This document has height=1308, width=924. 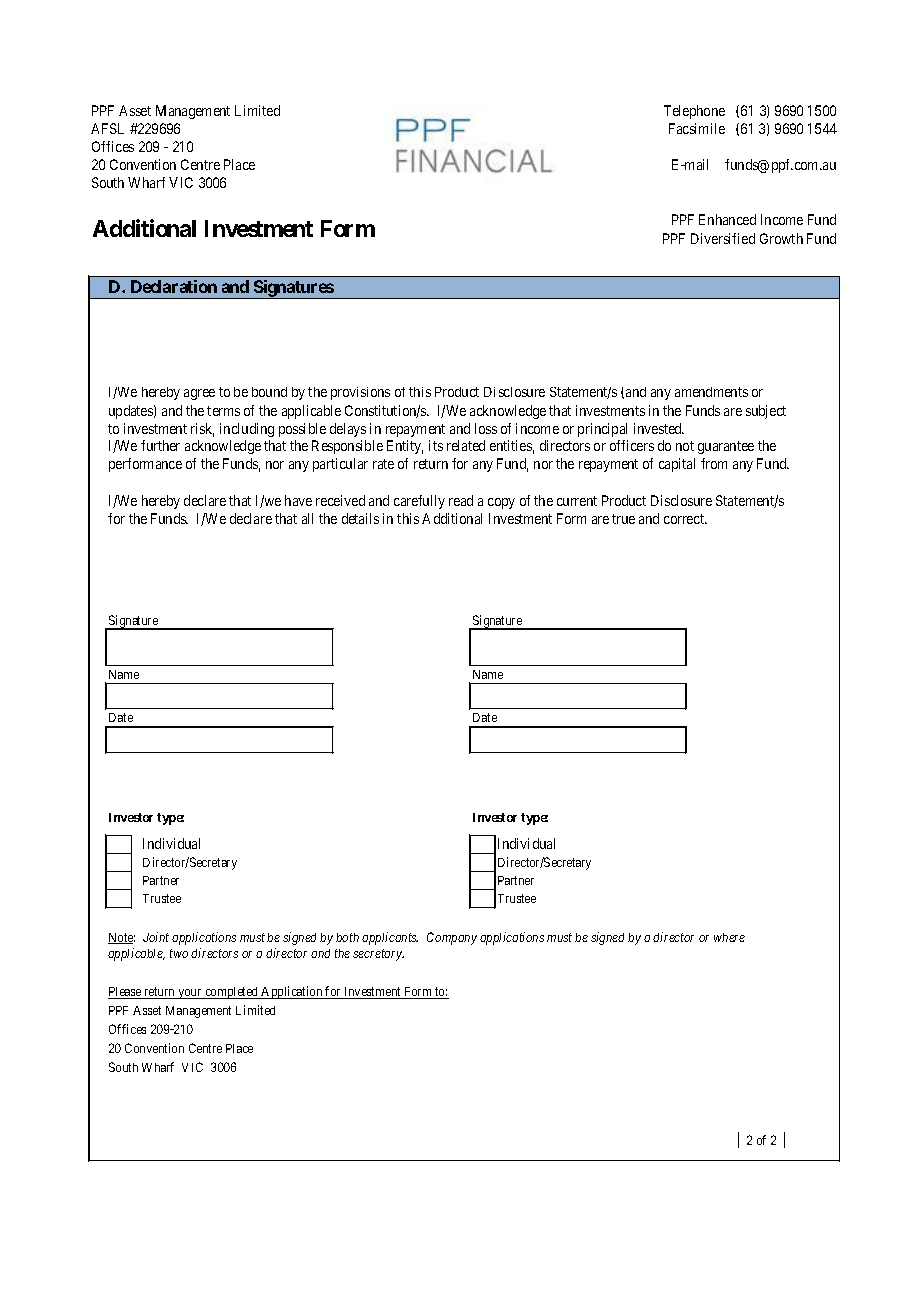 What do you see at coordinates (360, 518) in the document?
I see `details` at bounding box center [360, 518].
